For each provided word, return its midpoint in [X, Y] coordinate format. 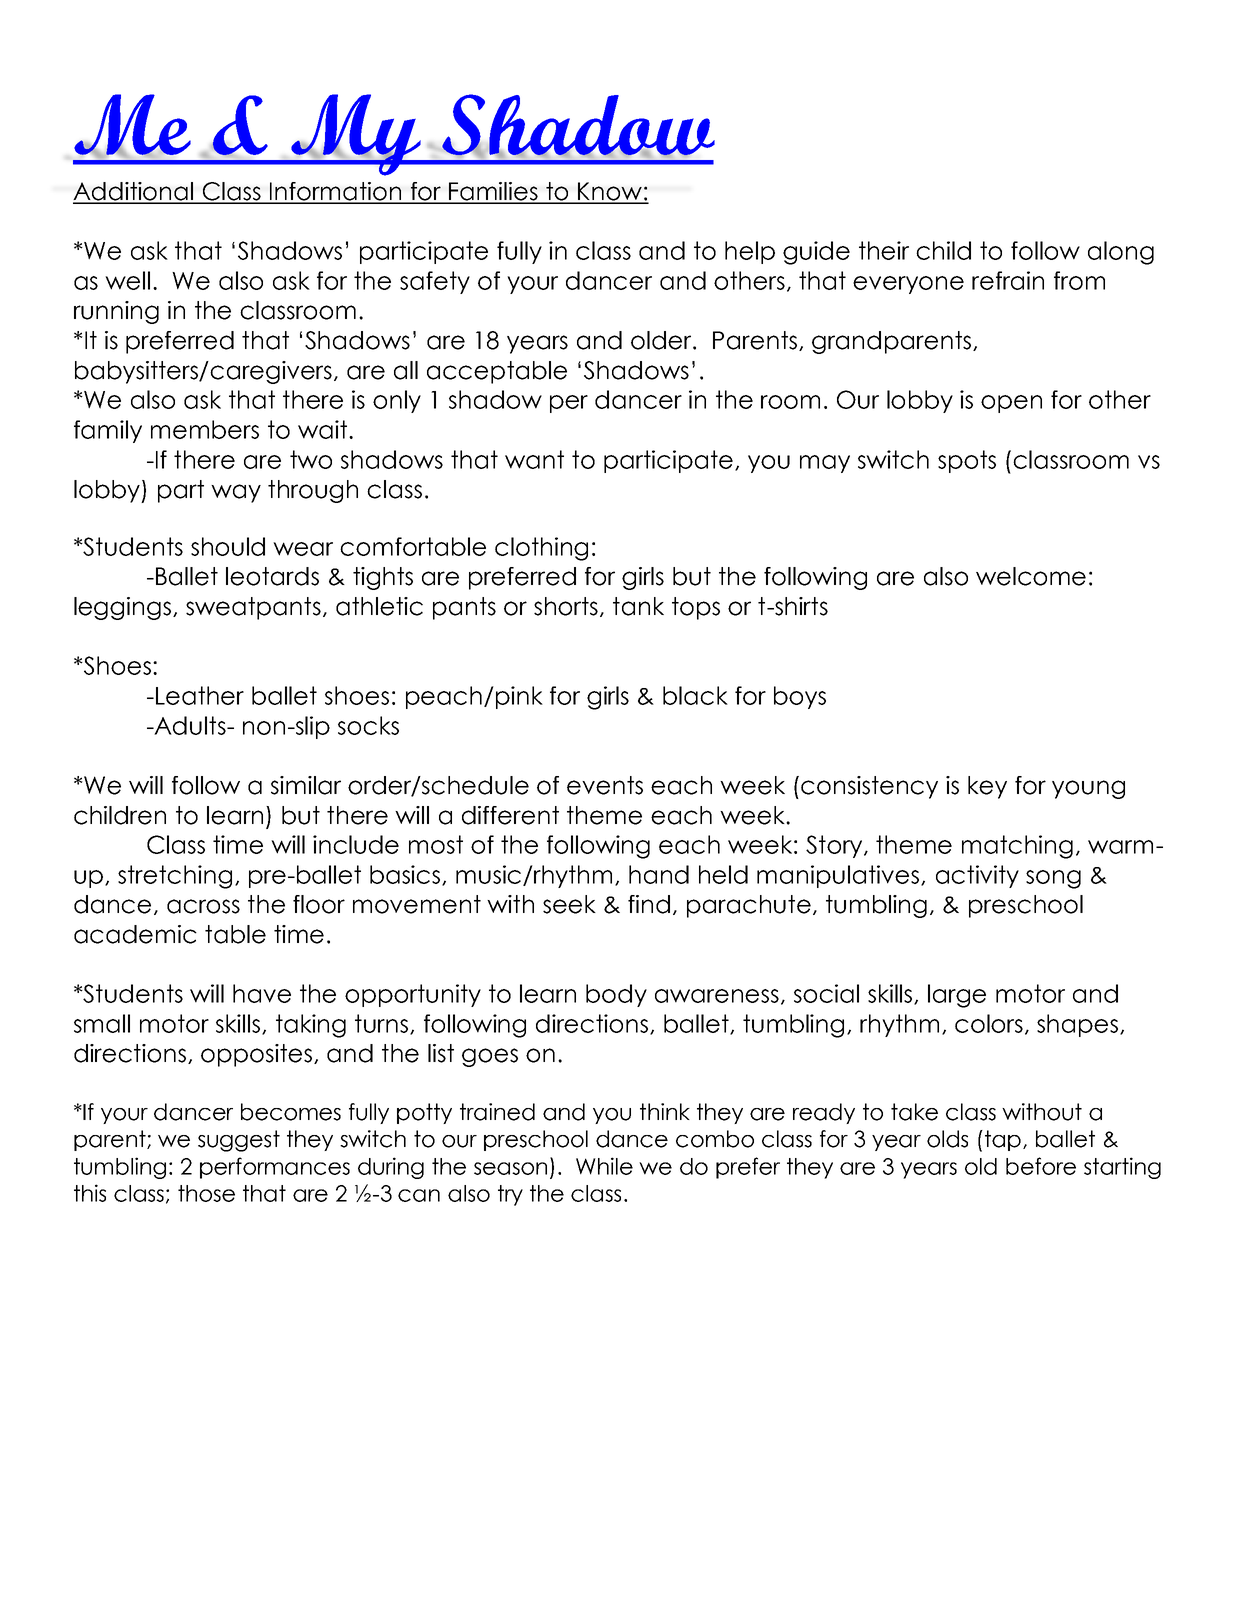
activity [977, 876]
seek [569, 904]
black [695, 695]
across [203, 906]
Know [610, 192]
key [987, 787]
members [205, 429]
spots [967, 461]
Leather [200, 695]
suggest [239, 1141]
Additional [134, 192]
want [534, 459]
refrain [1008, 280]
